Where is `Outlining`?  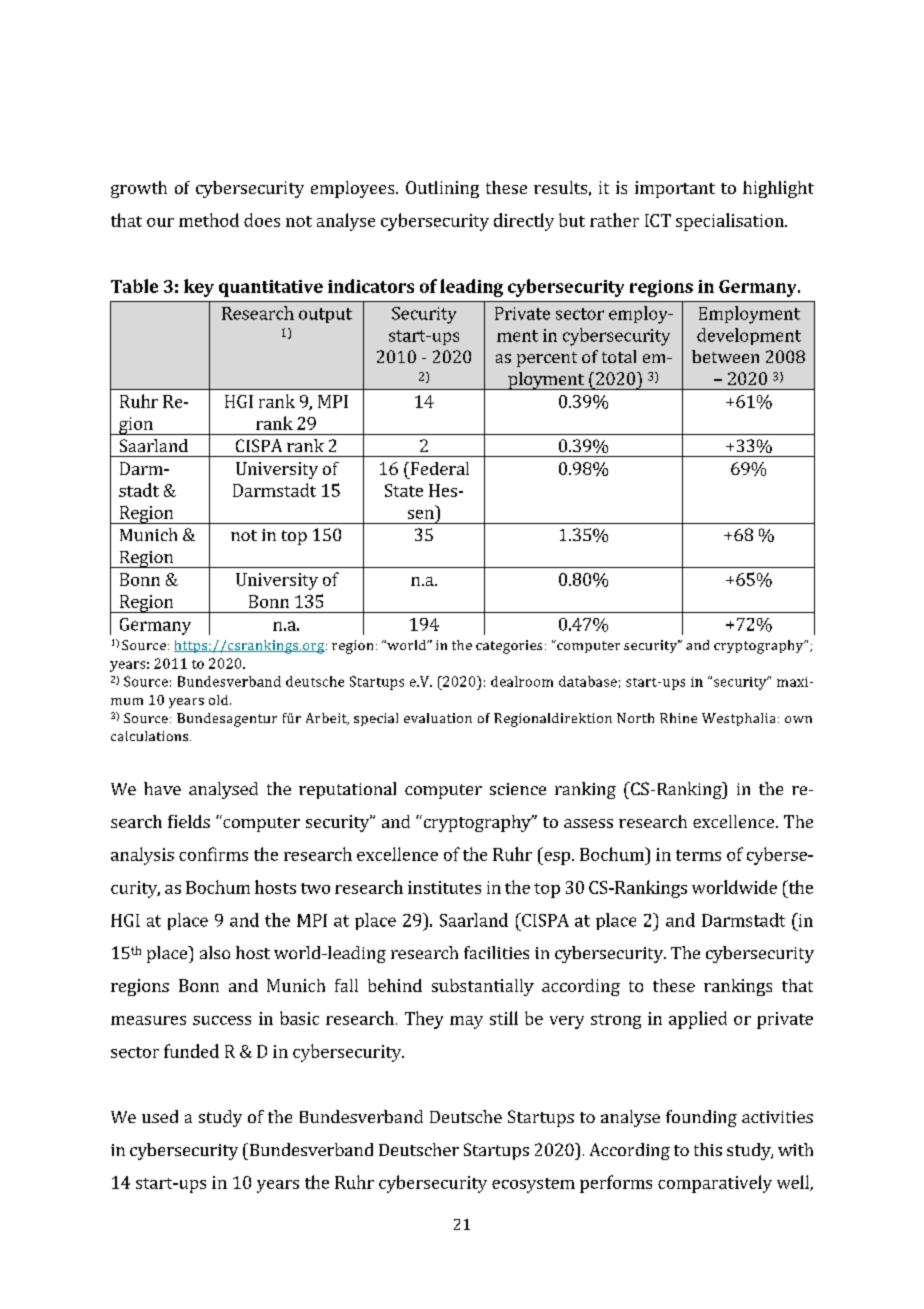
Outlining is located at coordinates (442, 189).
